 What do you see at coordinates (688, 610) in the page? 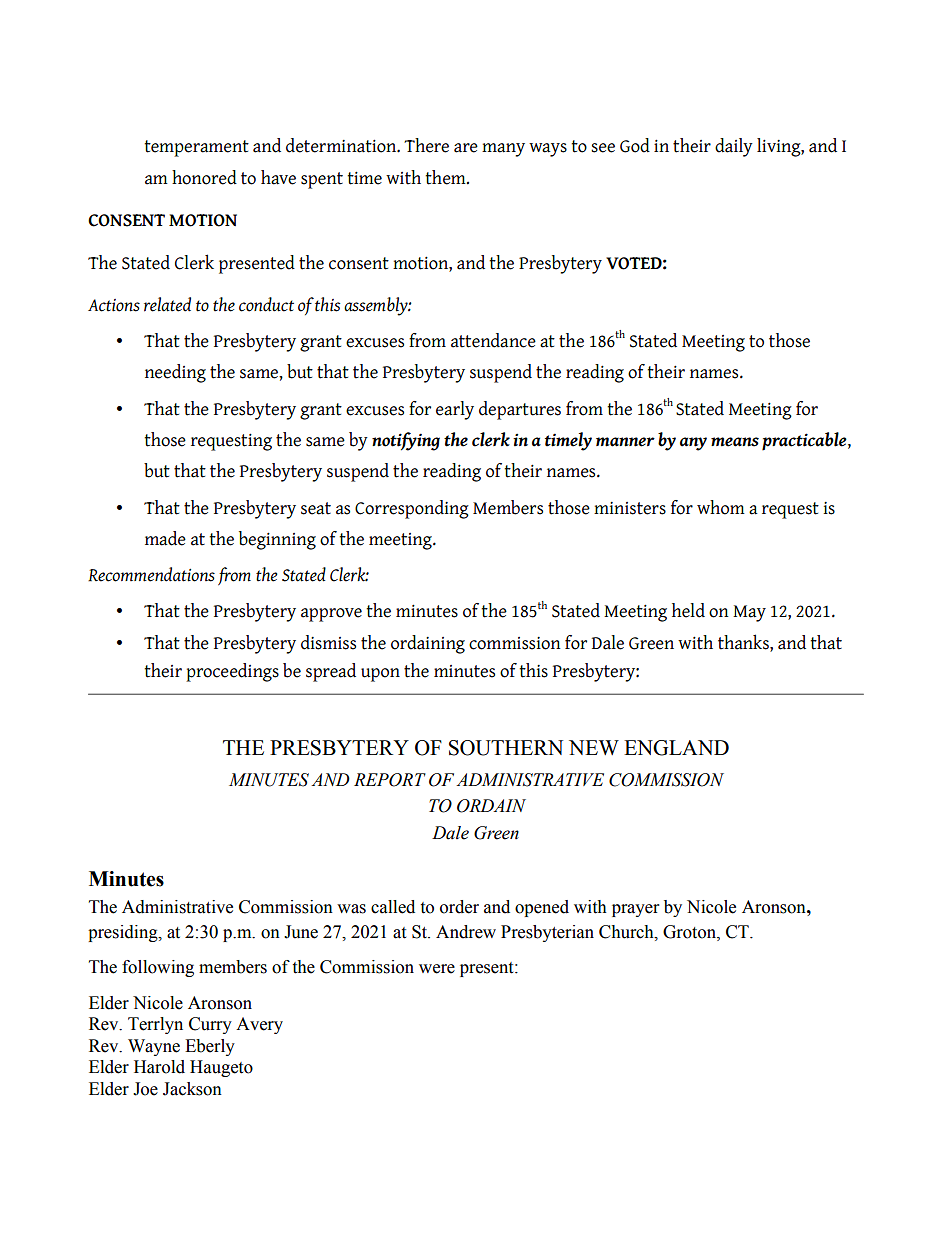
I see `held` at bounding box center [688, 610].
